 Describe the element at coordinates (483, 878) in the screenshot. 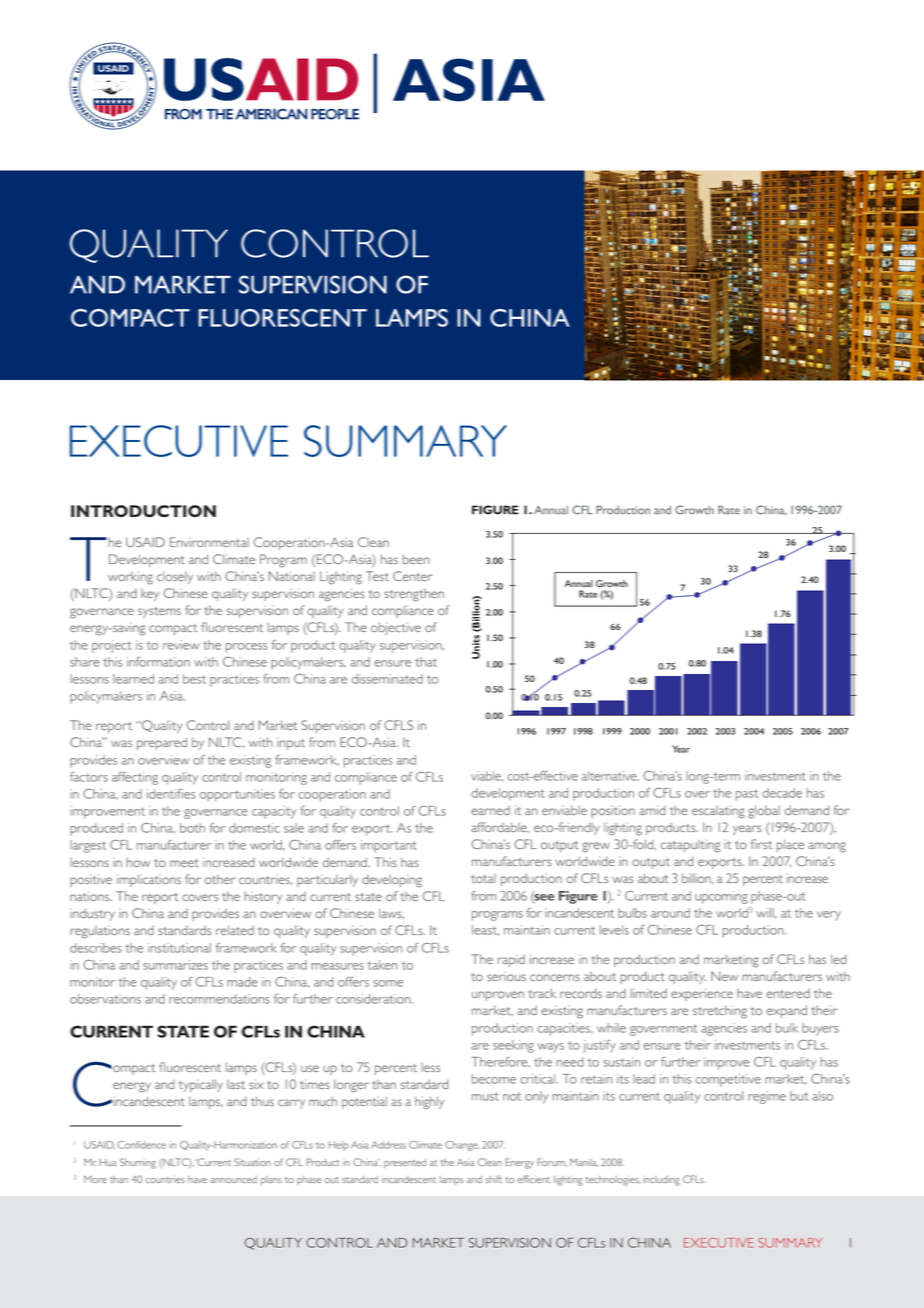

I see `total` at that location.
